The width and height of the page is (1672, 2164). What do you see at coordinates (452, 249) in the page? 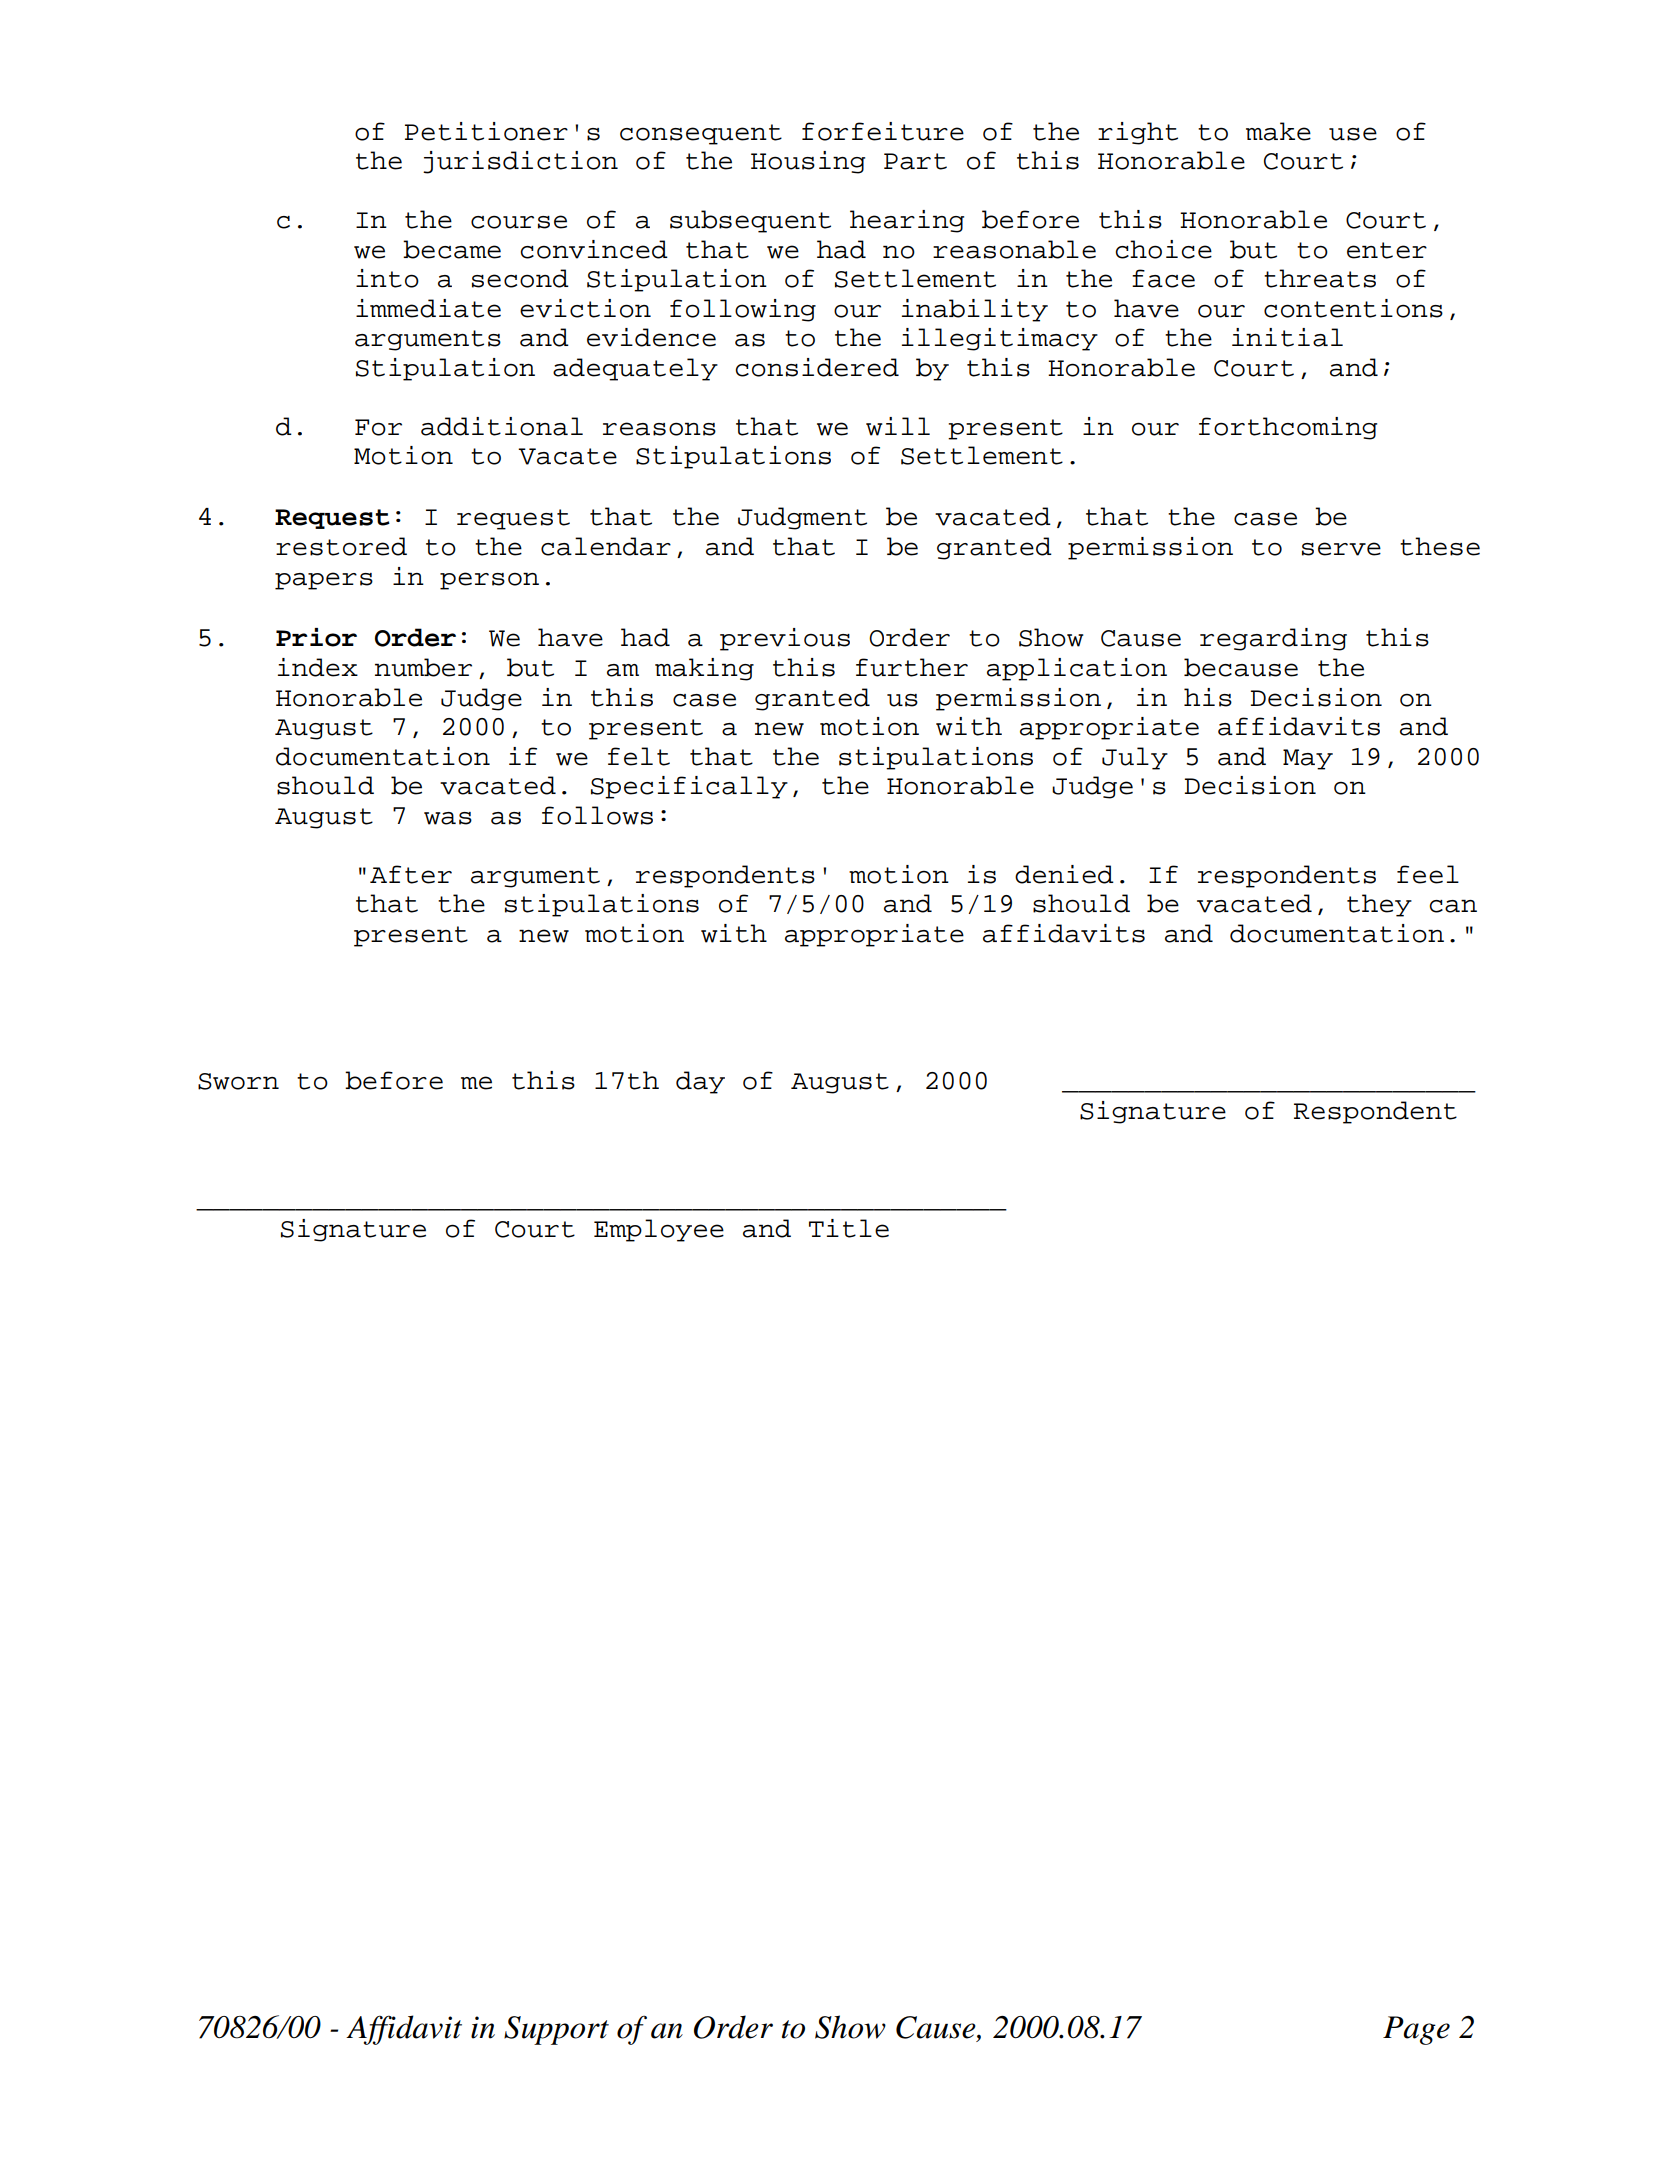
I see `became` at bounding box center [452, 249].
